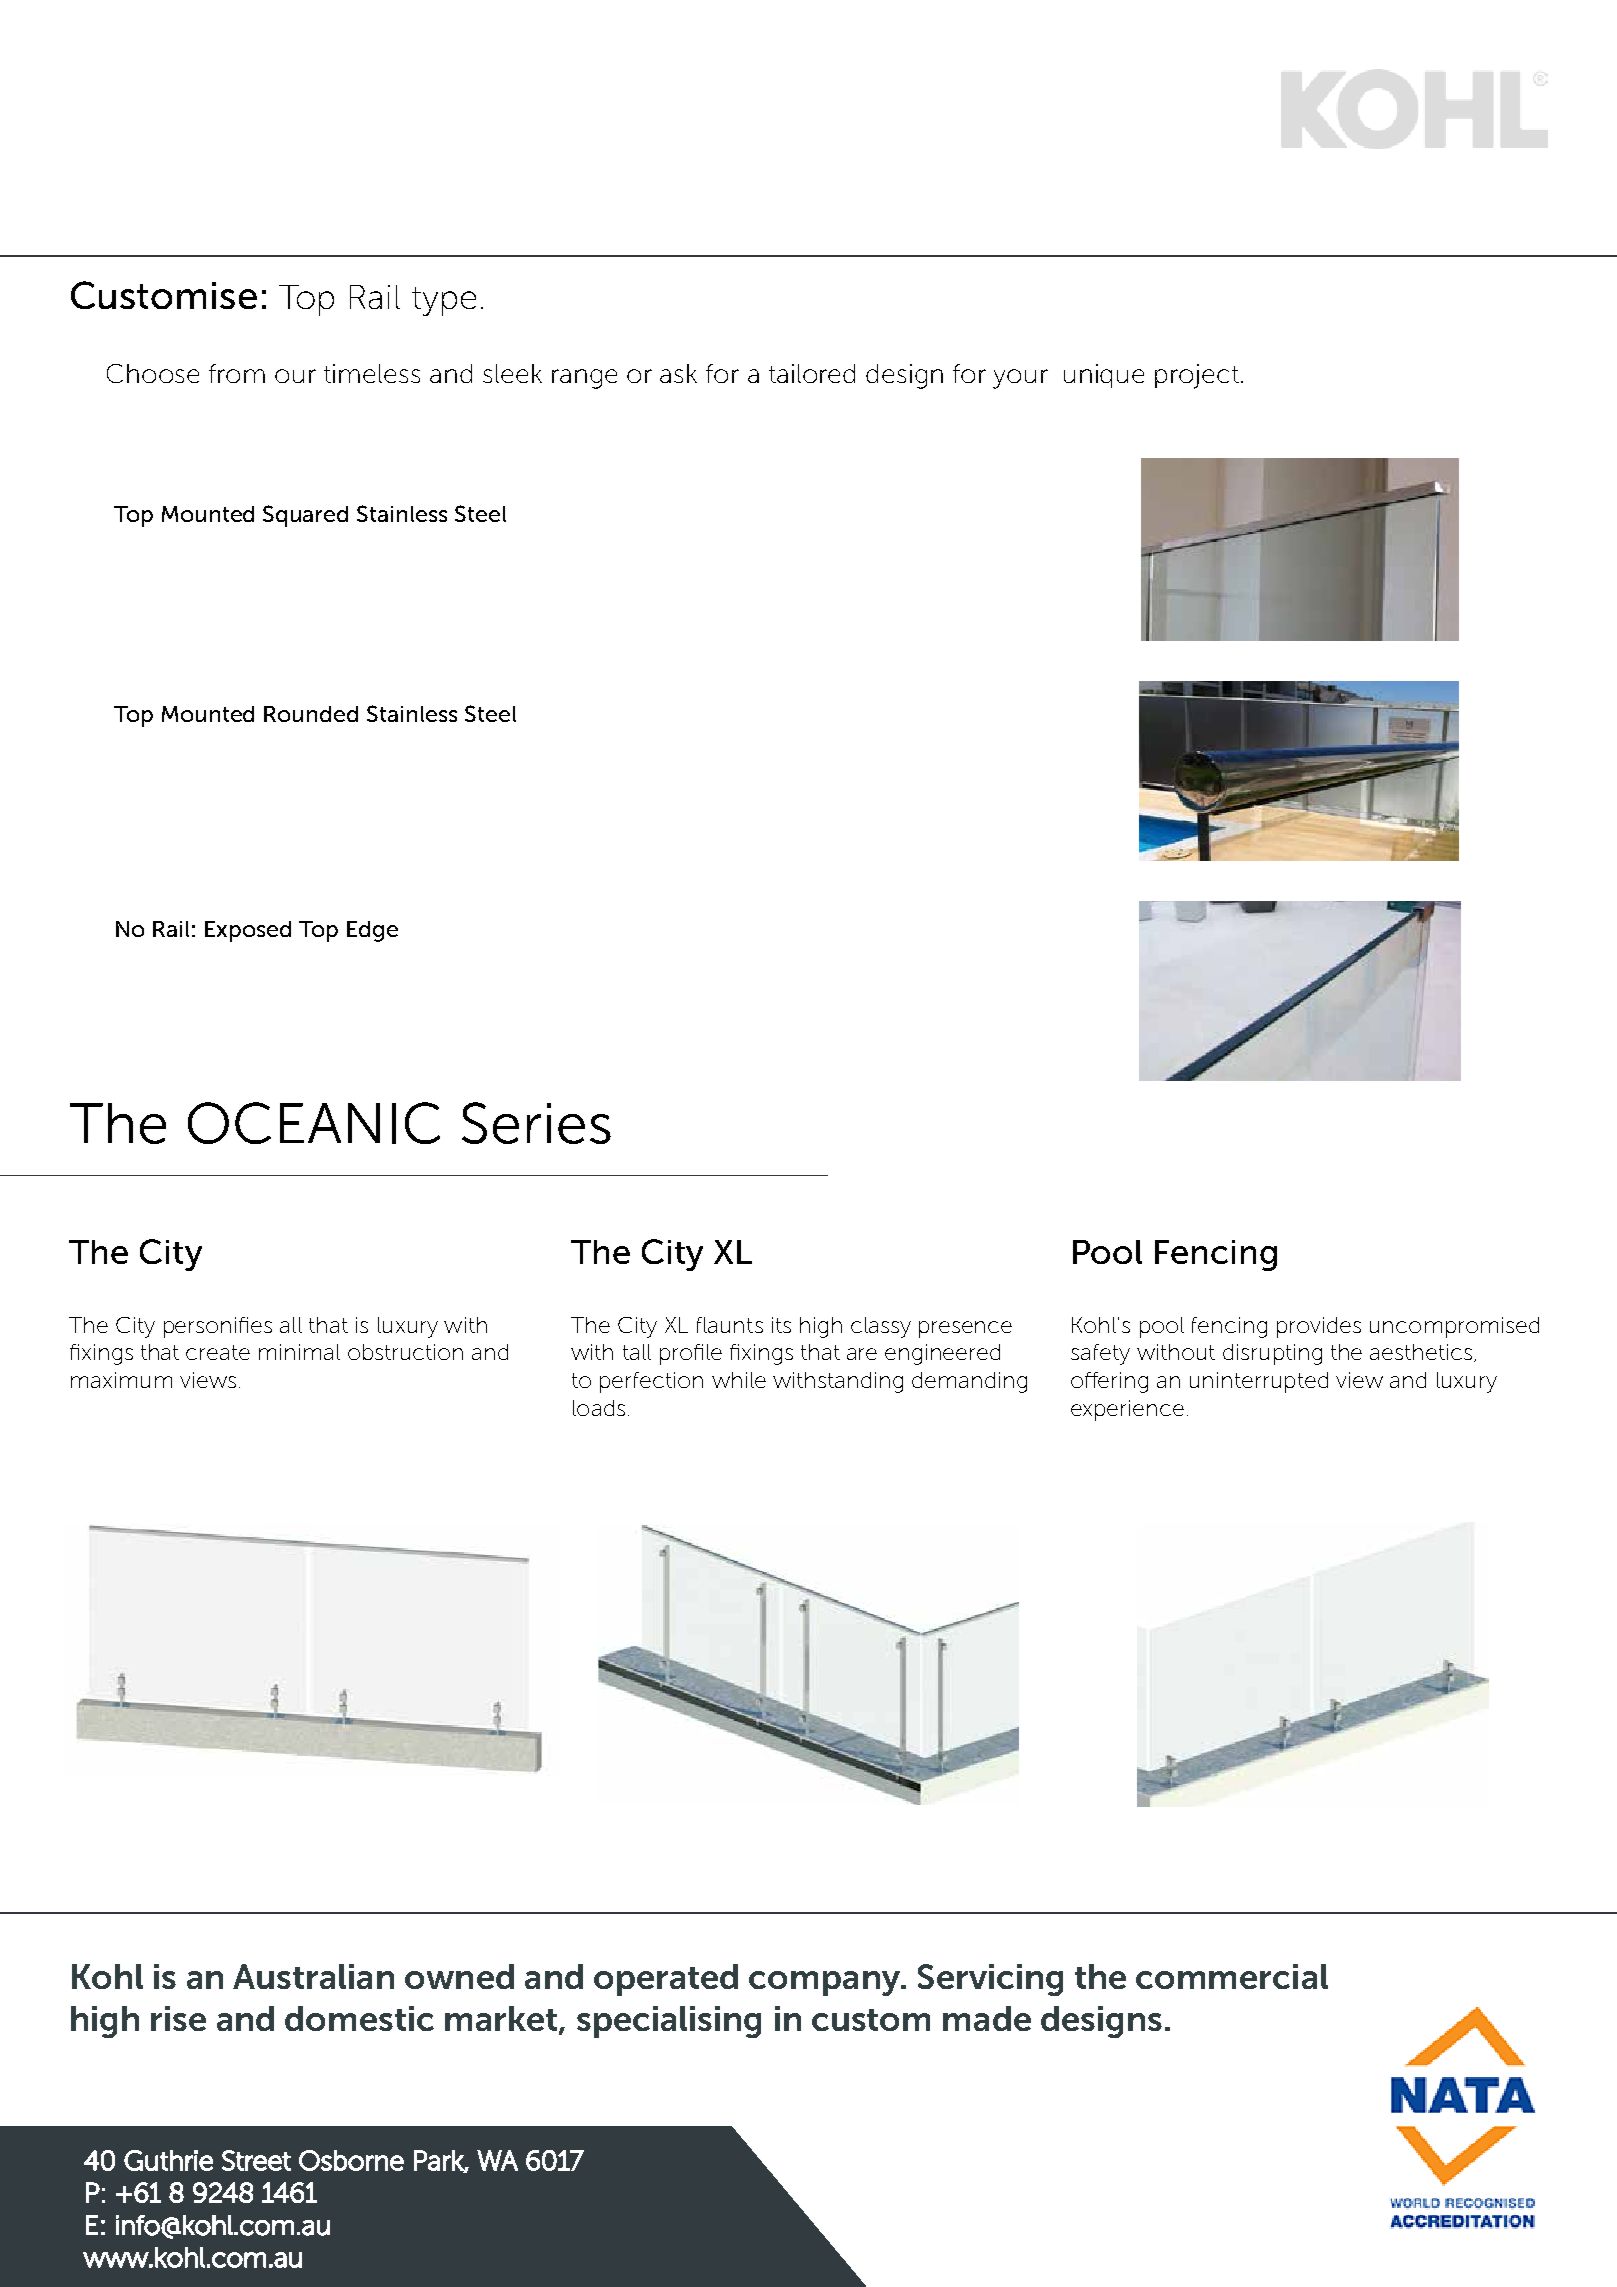  What do you see at coordinates (739, 1380) in the screenshot?
I see `while` at bounding box center [739, 1380].
